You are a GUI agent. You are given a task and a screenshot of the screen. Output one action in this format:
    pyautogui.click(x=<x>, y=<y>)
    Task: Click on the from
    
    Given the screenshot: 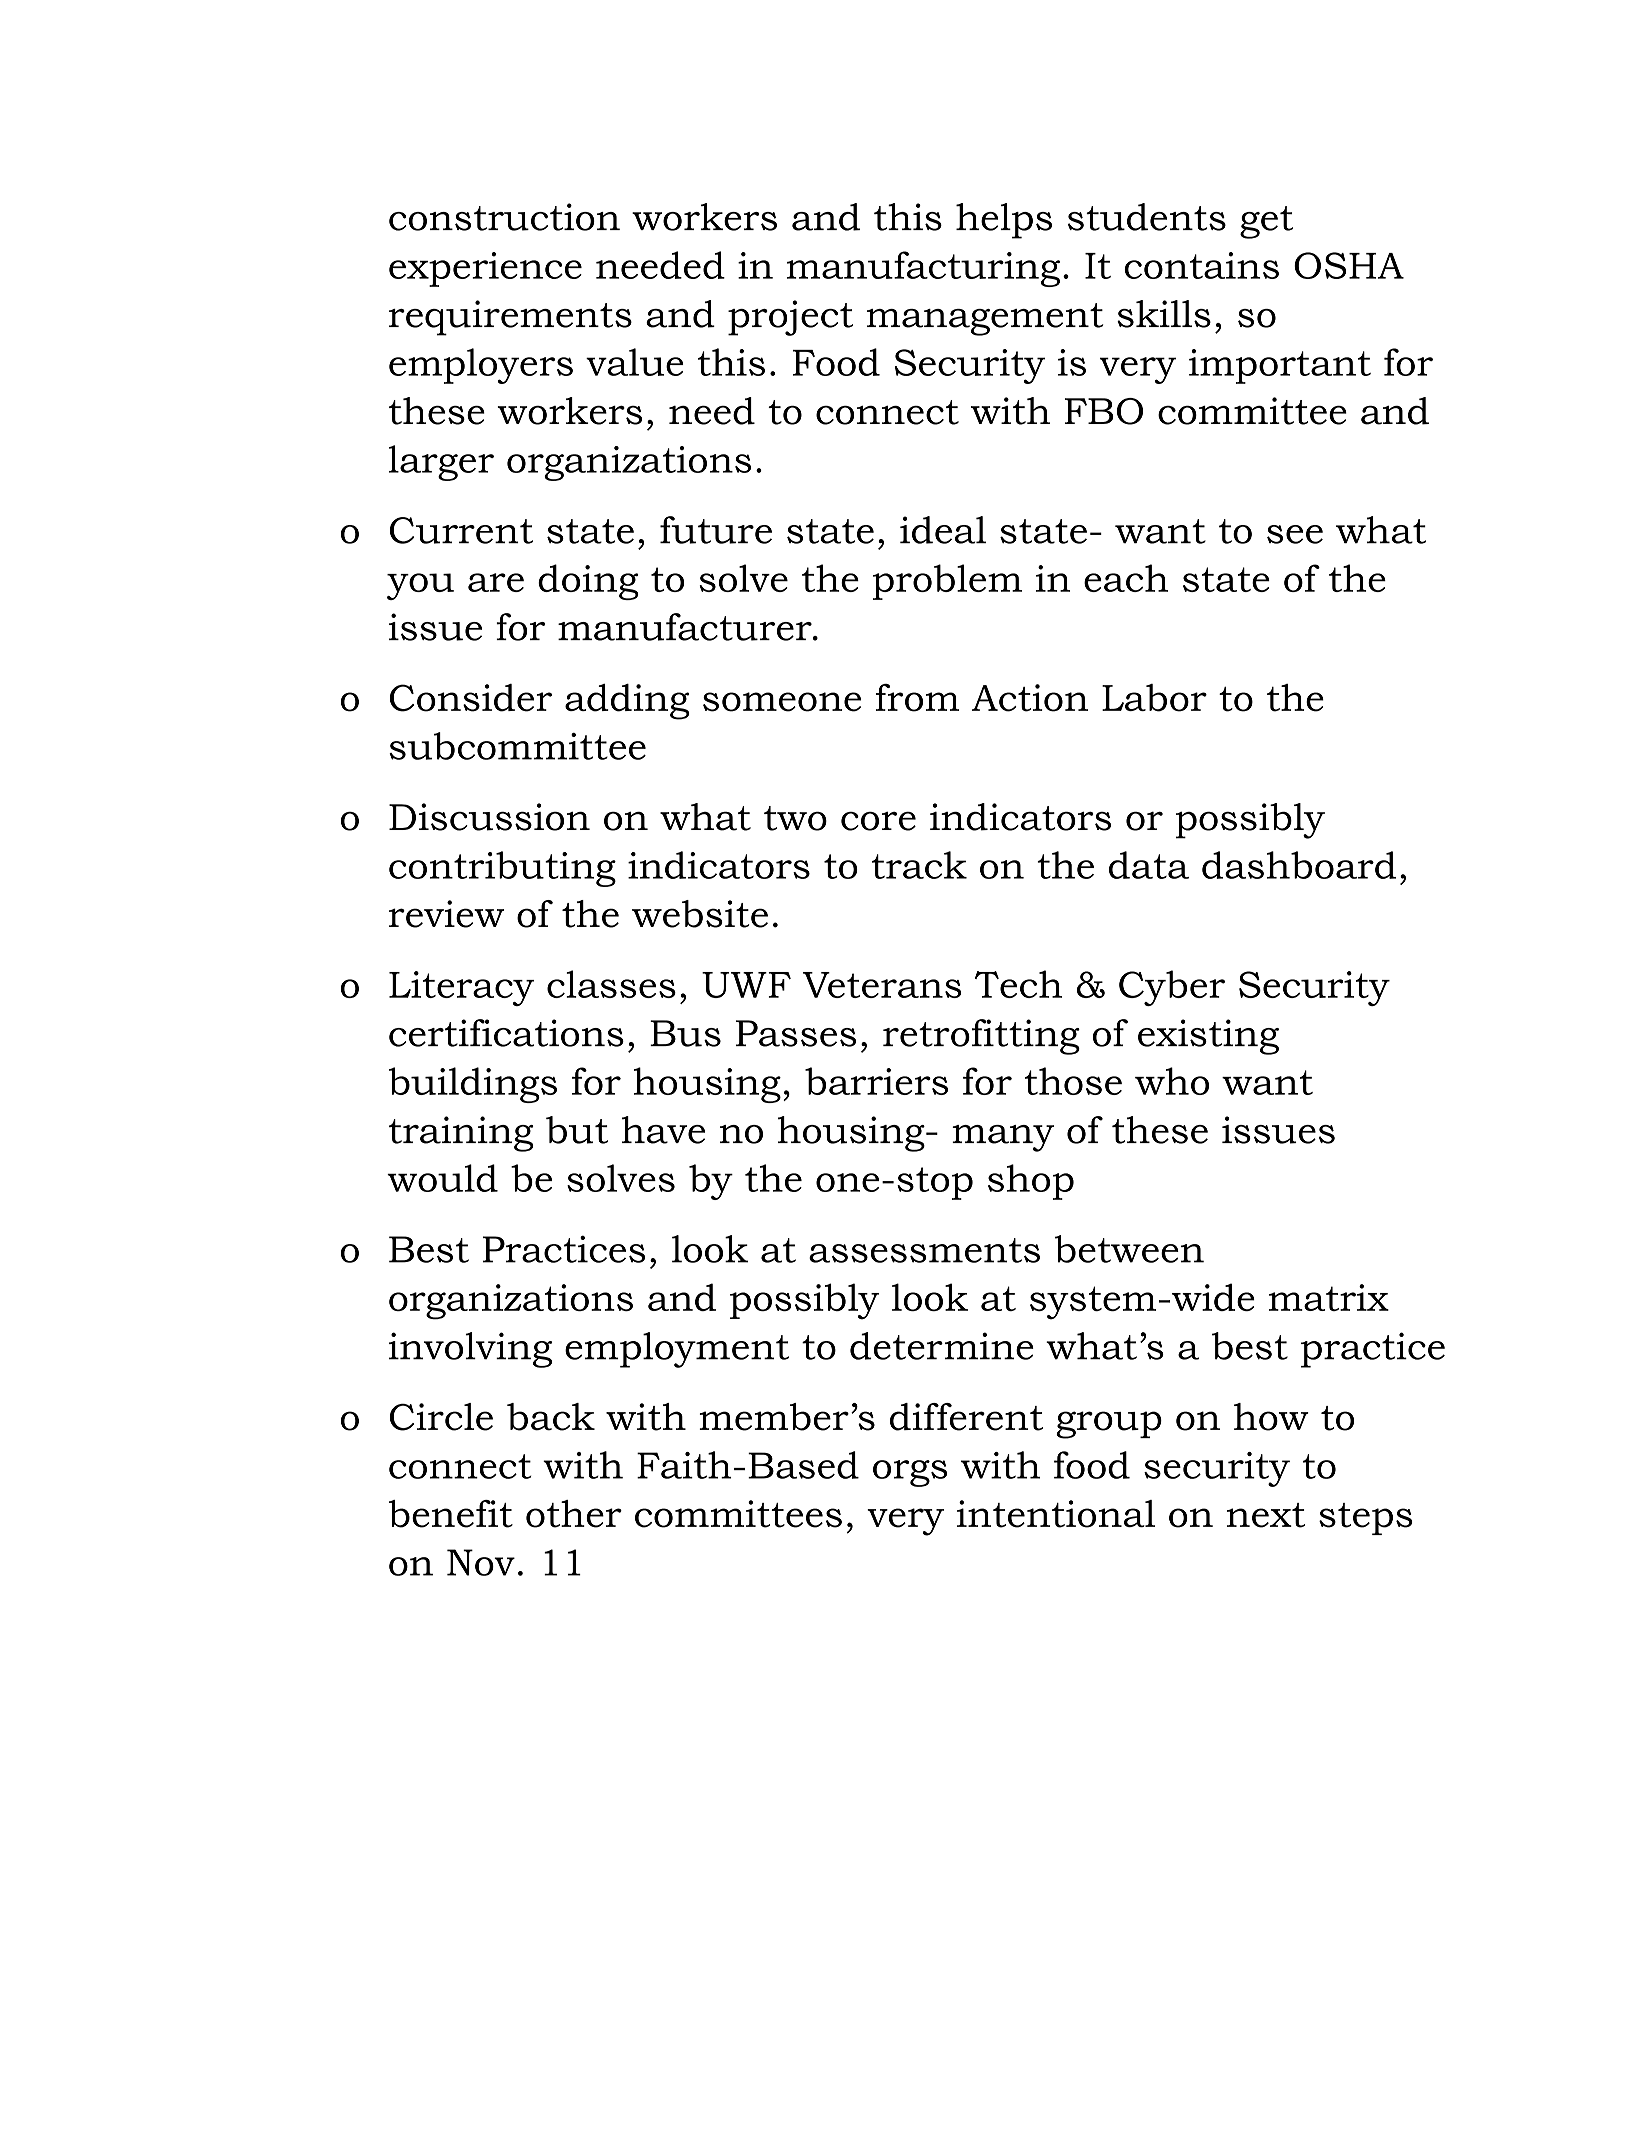 What is the action you would take?
    pyautogui.click(x=917, y=698)
